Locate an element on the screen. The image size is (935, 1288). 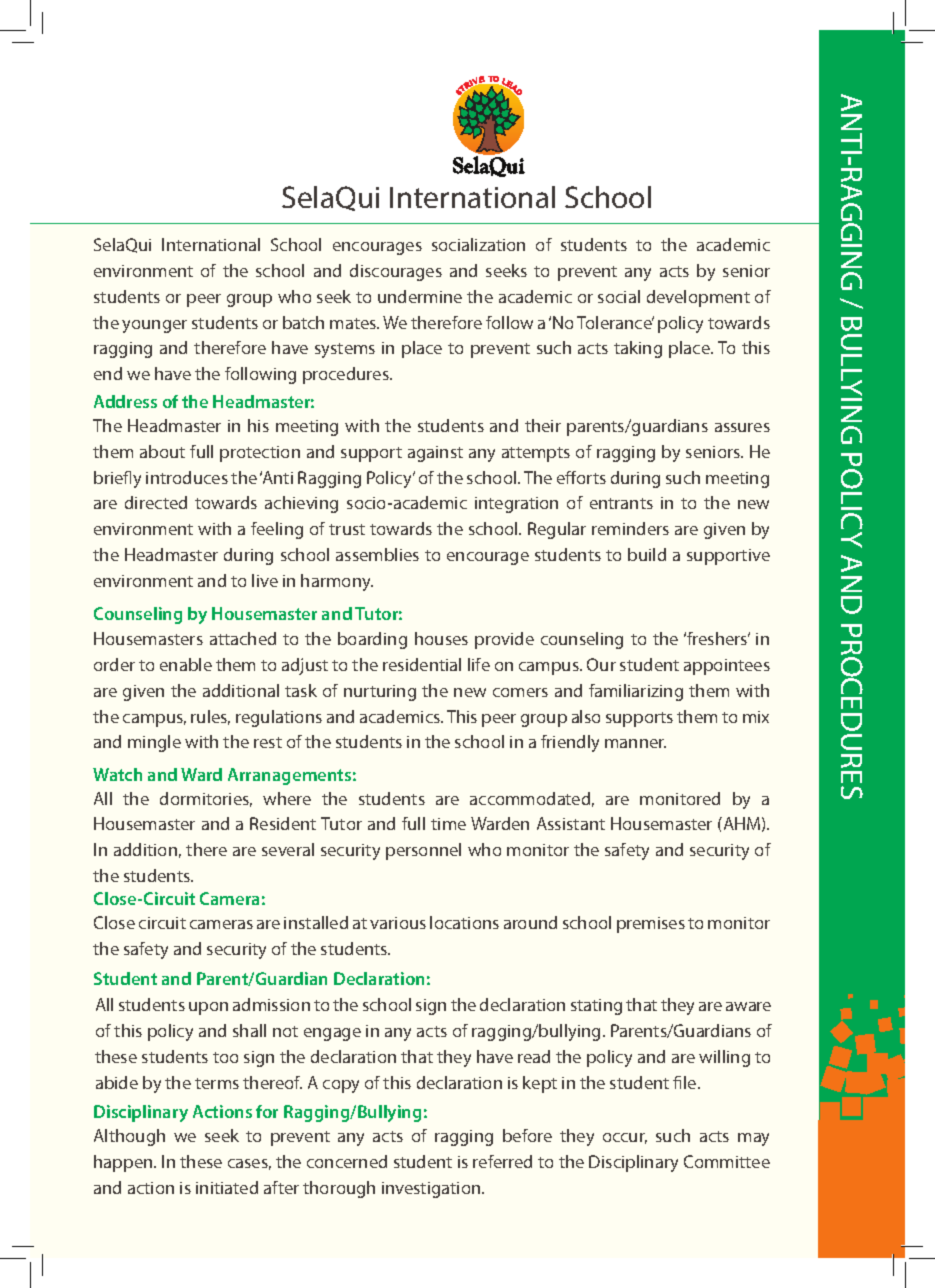
younger is located at coordinates (154, 326).
